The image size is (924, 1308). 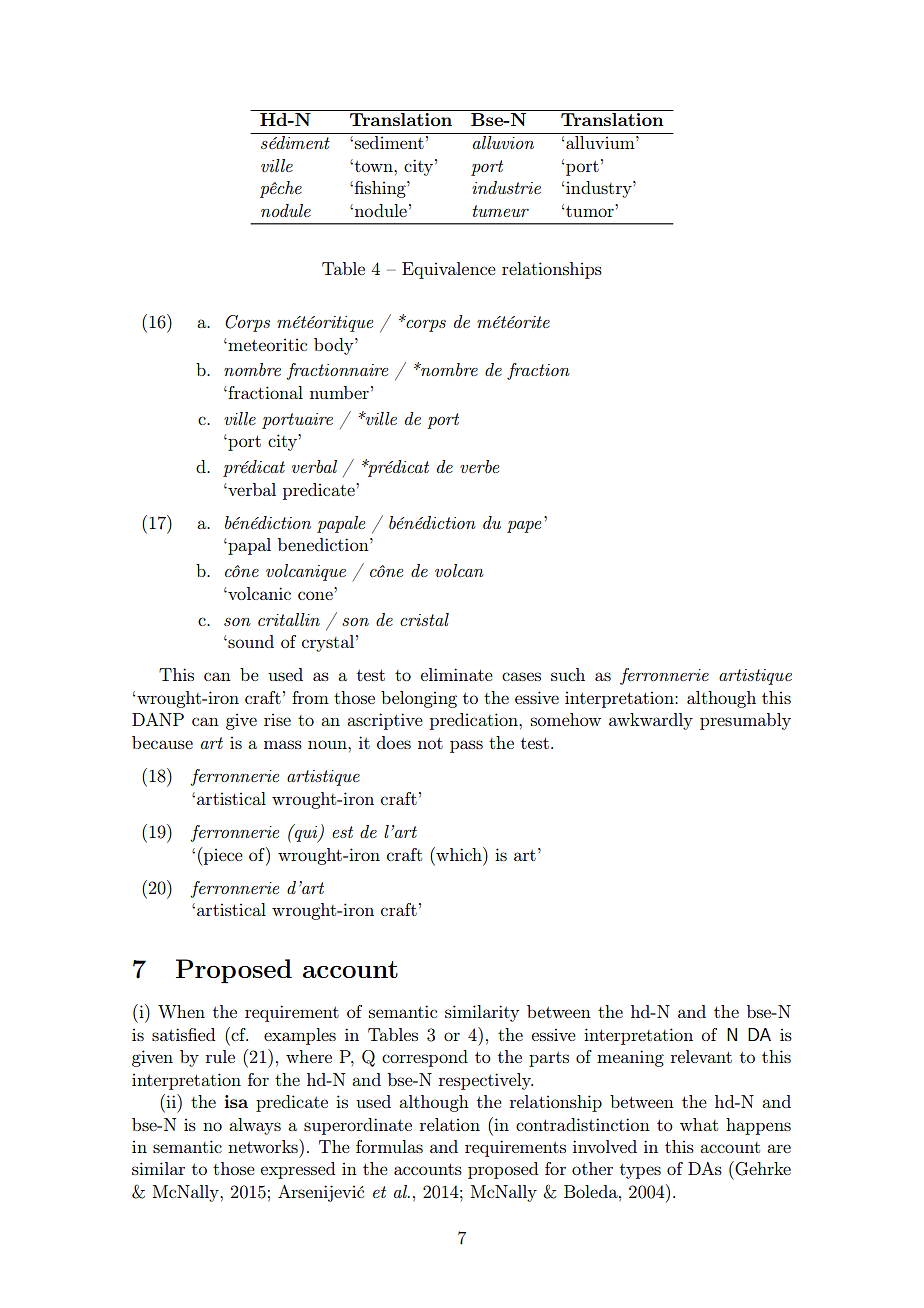 I want to click on cone, so click(x=315, y=595).
